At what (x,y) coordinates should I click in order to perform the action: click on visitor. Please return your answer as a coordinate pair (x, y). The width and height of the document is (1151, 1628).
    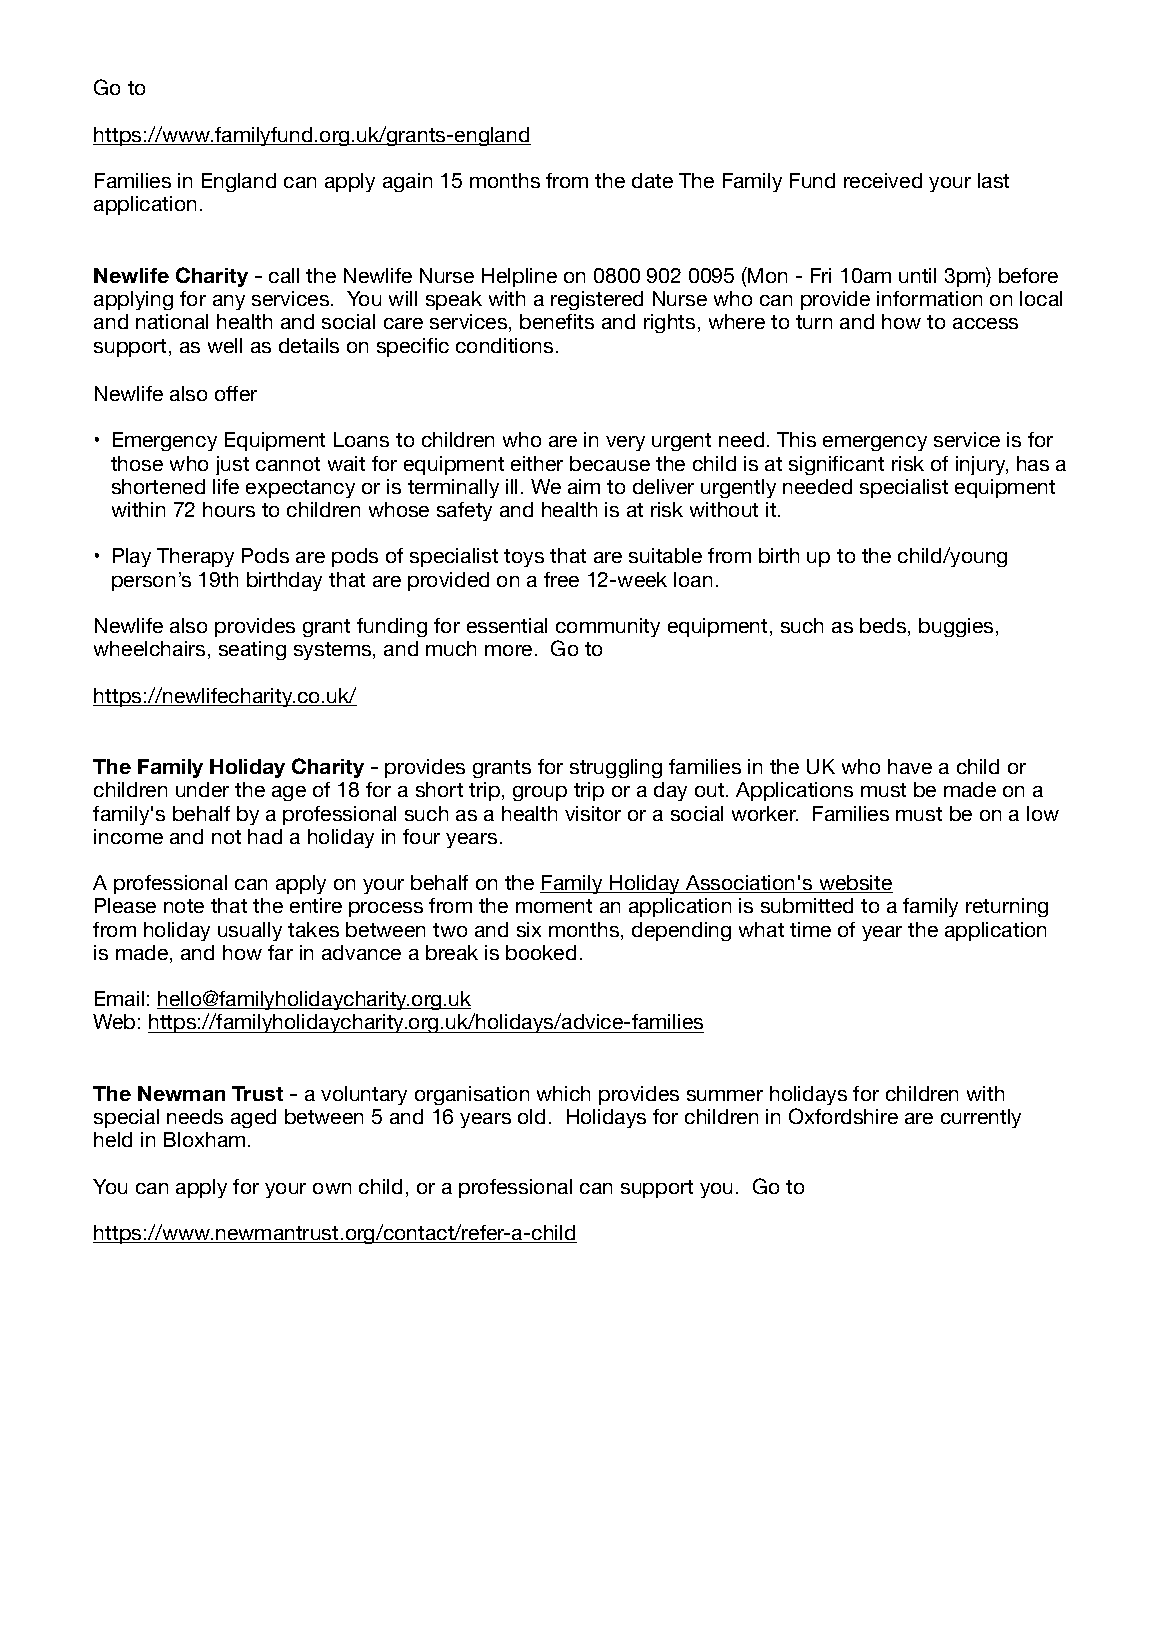
    Looking at the image, I should click on (593, 813).
